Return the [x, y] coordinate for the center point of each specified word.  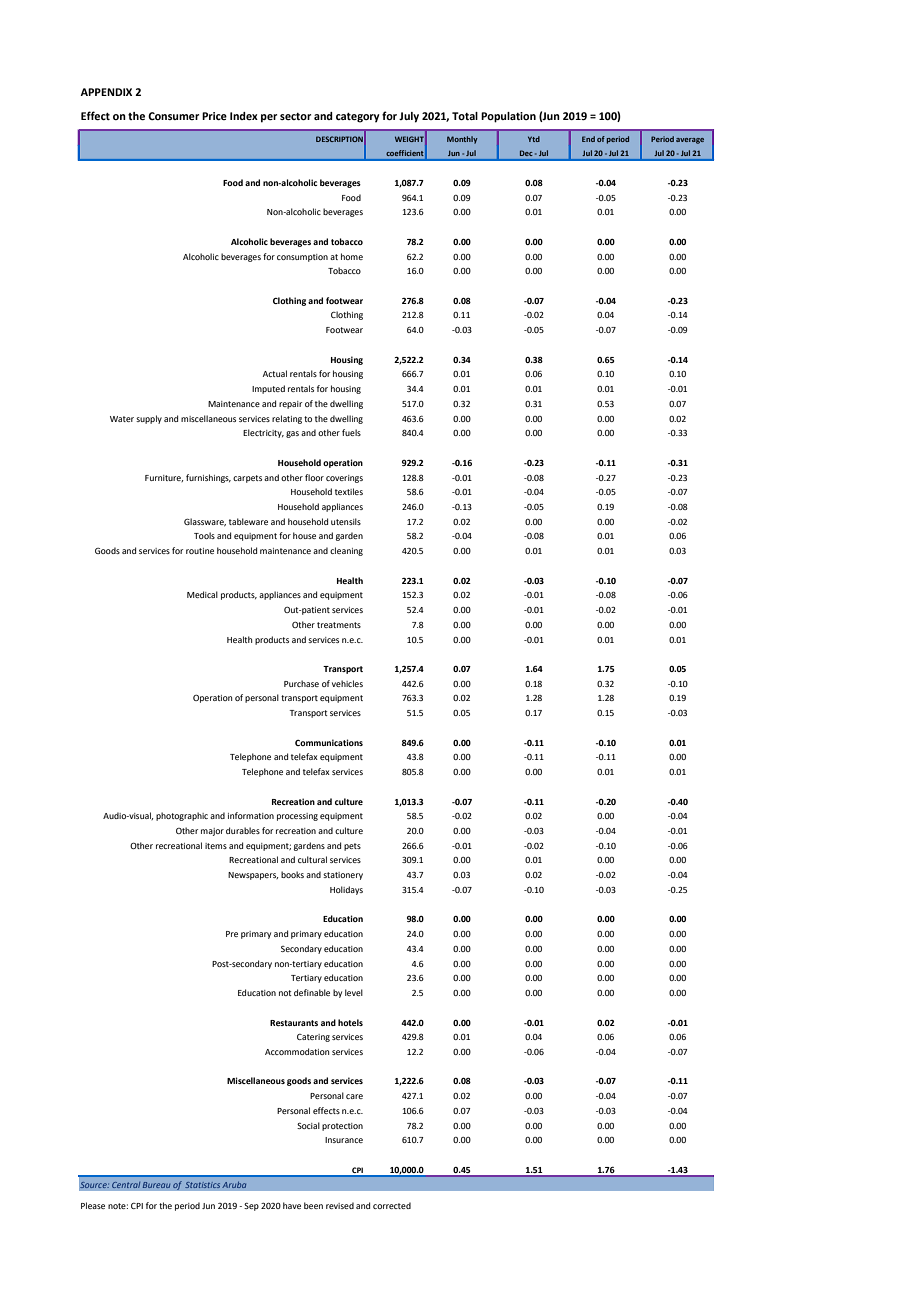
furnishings [208, 478]
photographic [182, 816]
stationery [343, 876]
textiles [349, 491]
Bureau [156, 1185]
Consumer [173, 116]
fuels [351, 432]
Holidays [346, 890]
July [409, 117]
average [690, 141]
